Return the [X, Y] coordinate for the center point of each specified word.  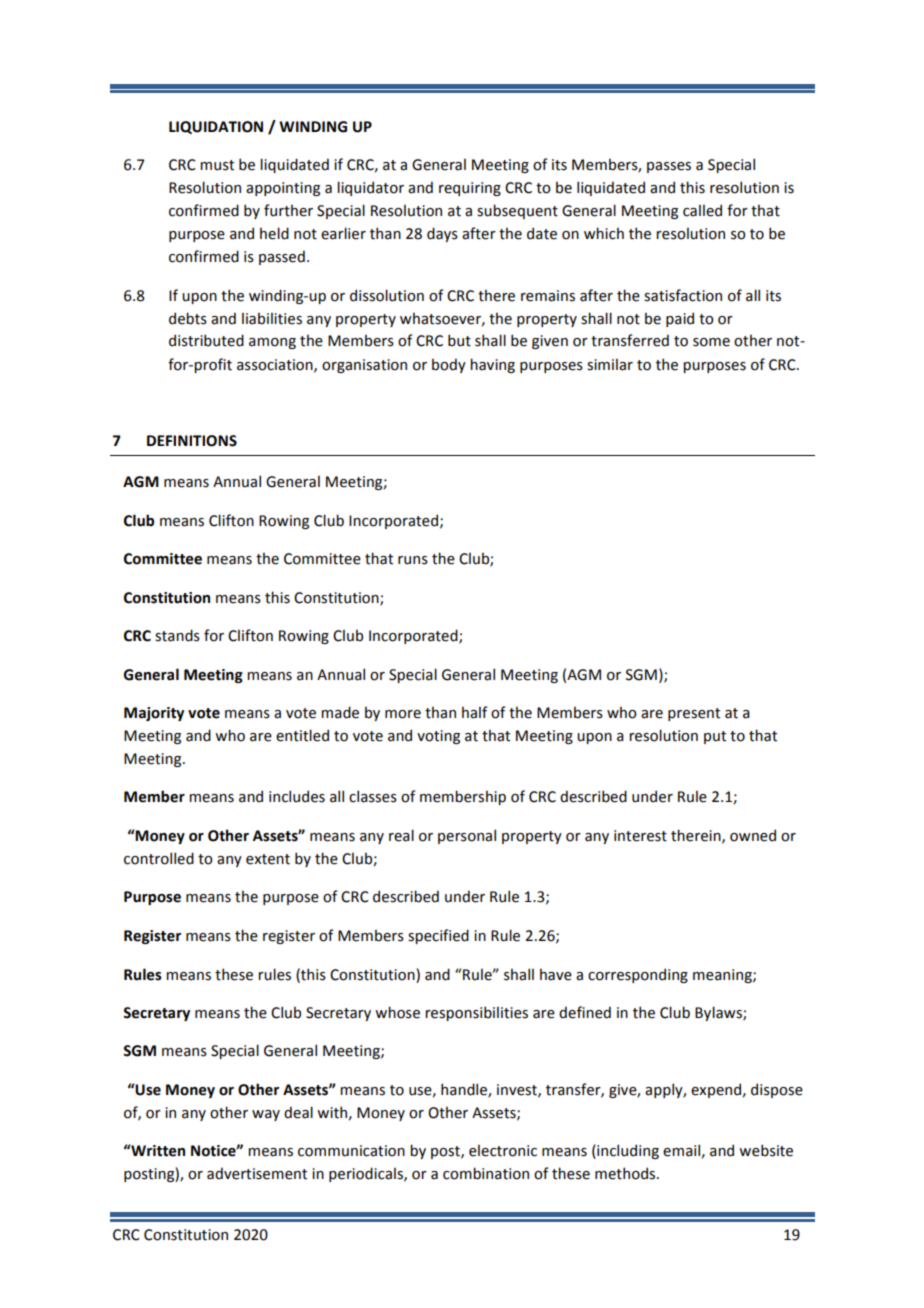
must [217, 165]
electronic [503, 1150]
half [475, 712]
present [694, 714]
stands [177, 635]
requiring [470, 189]
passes [669, 167]
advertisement [257, 1173]
